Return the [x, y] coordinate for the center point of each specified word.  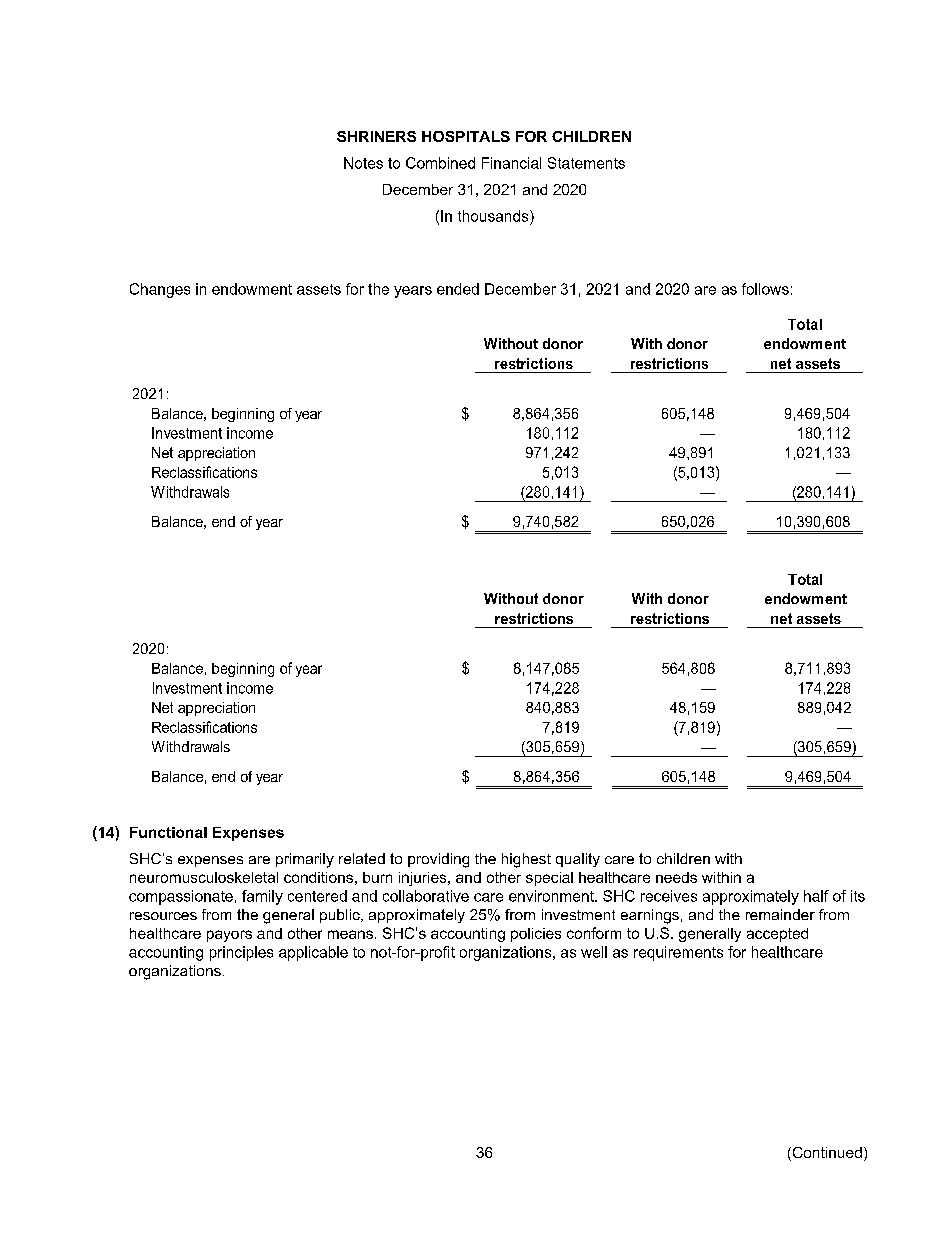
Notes [363, 163]
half [816, 896]
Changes [160, 290]
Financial [511, 163]
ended [458, 289]
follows [765, 289]
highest [526, 860]
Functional [168, 832]
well [594, 952]
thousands [494, 216]
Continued [826, 1154]
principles [241, 953]
